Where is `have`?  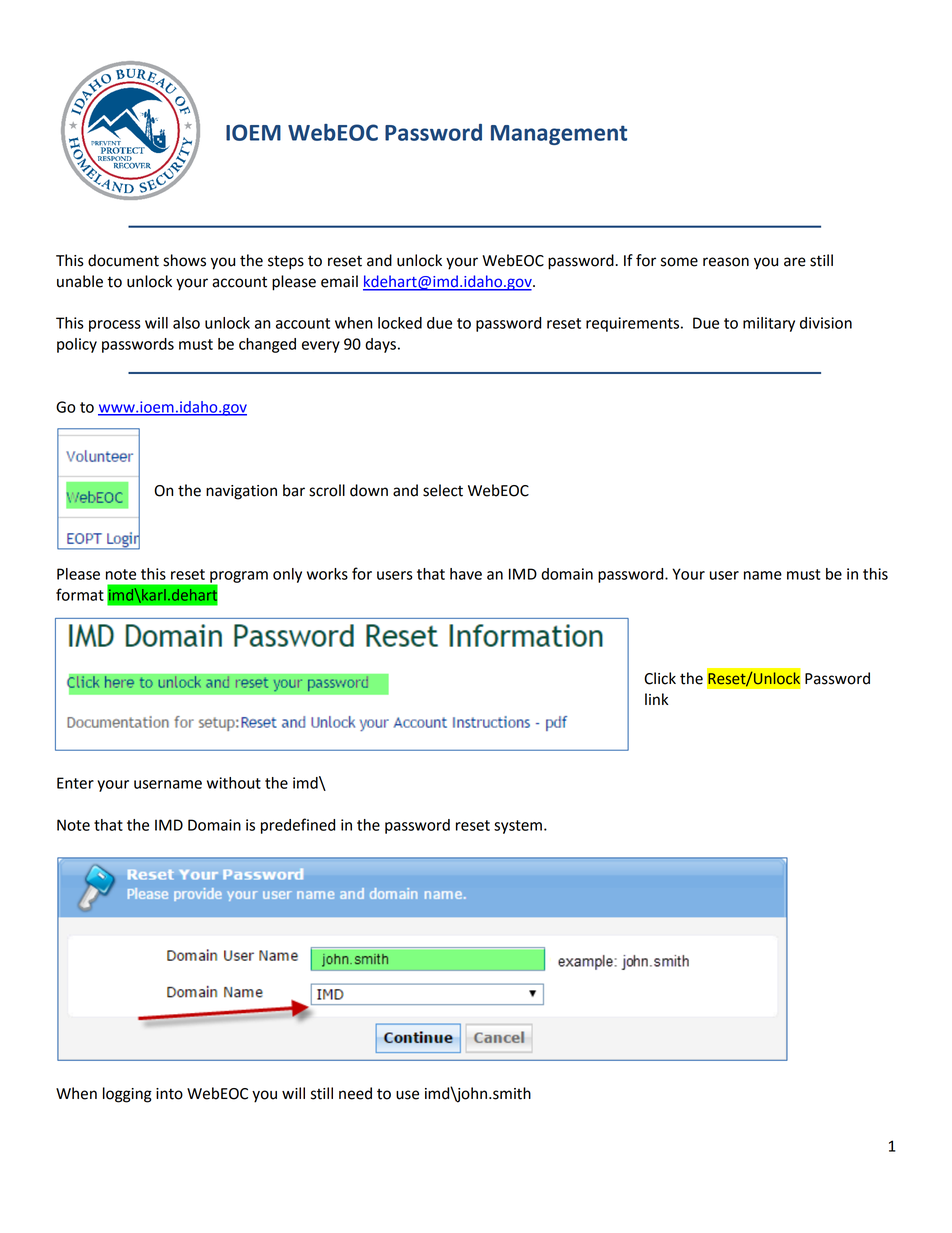 have is located at coordinates (466, 574).
